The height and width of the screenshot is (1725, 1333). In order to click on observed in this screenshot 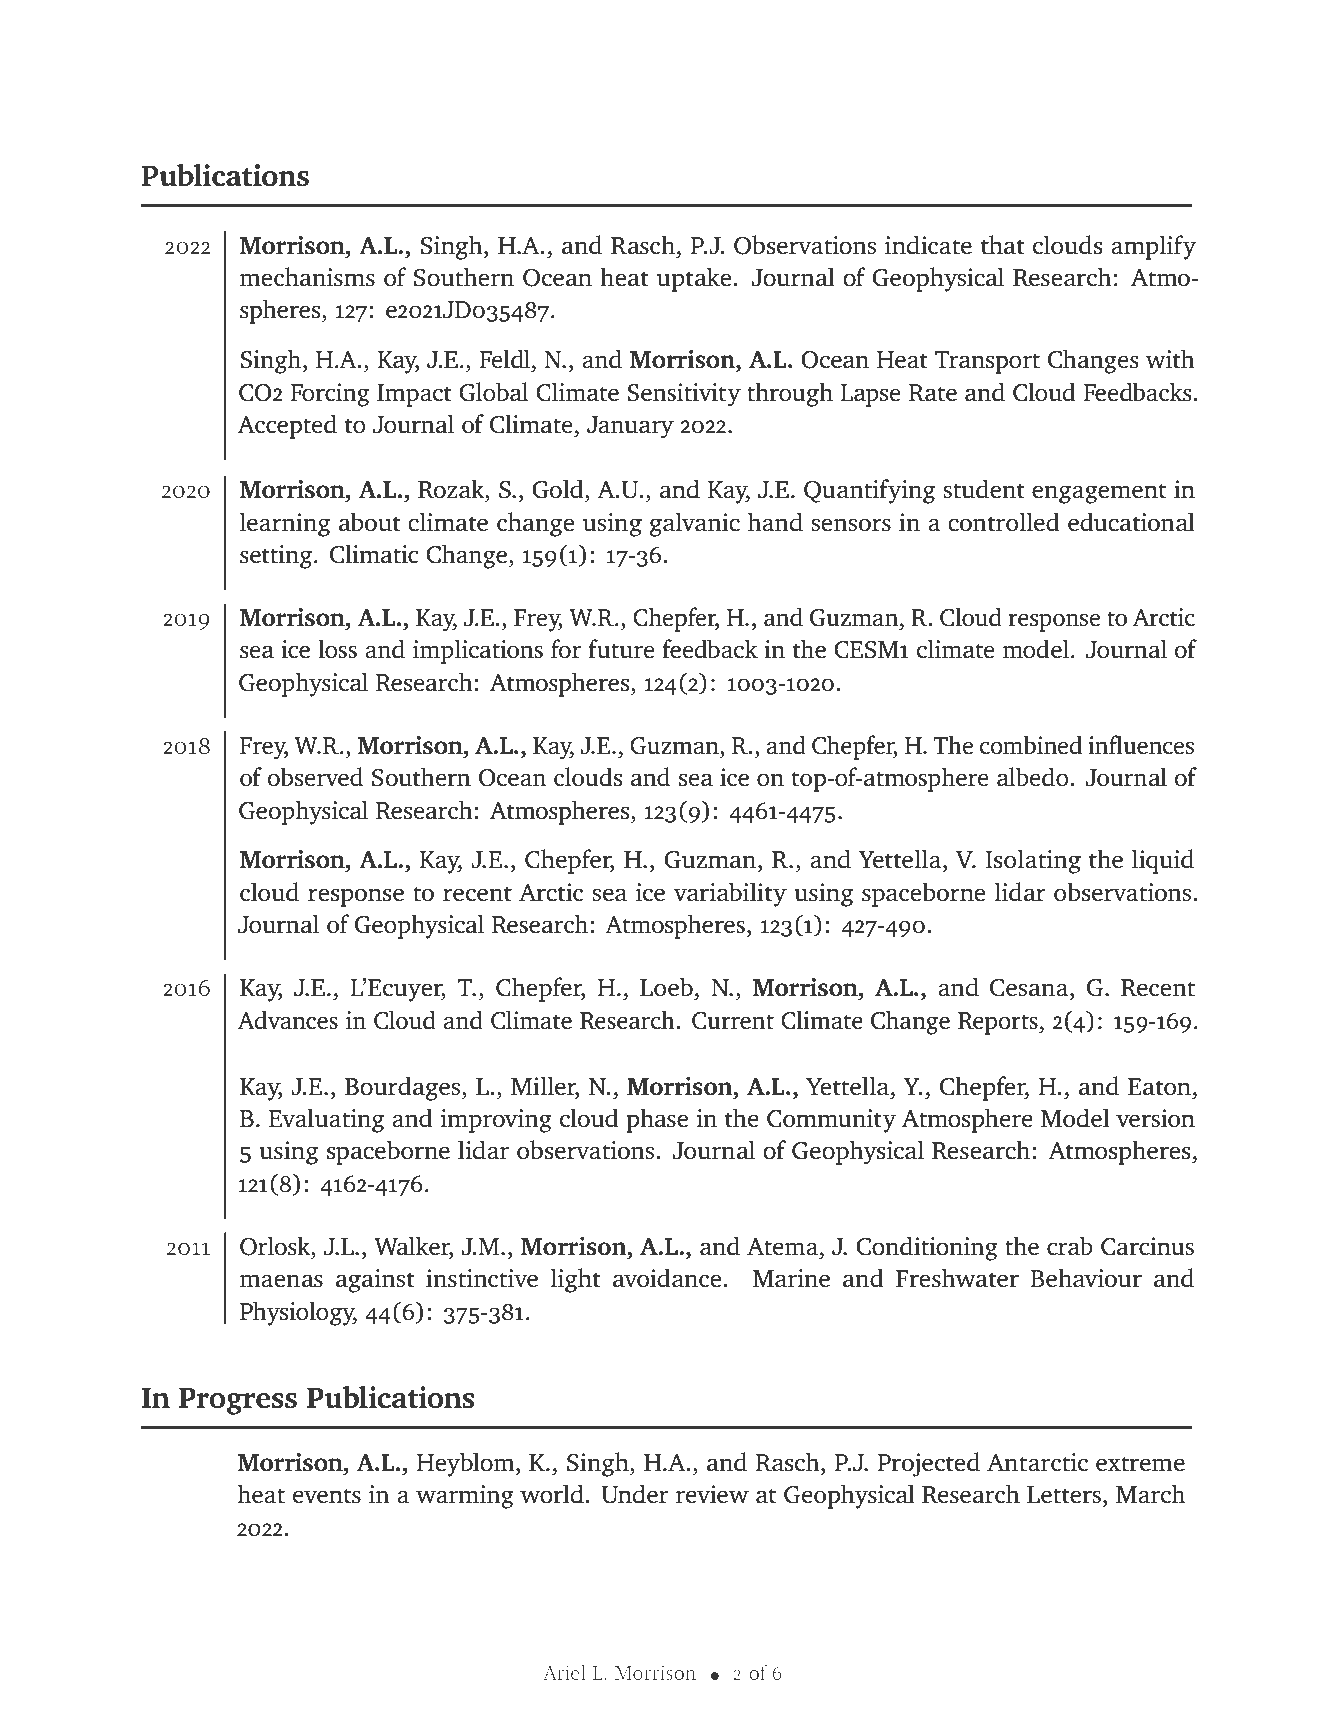, I will do `click(315, 777)`.
